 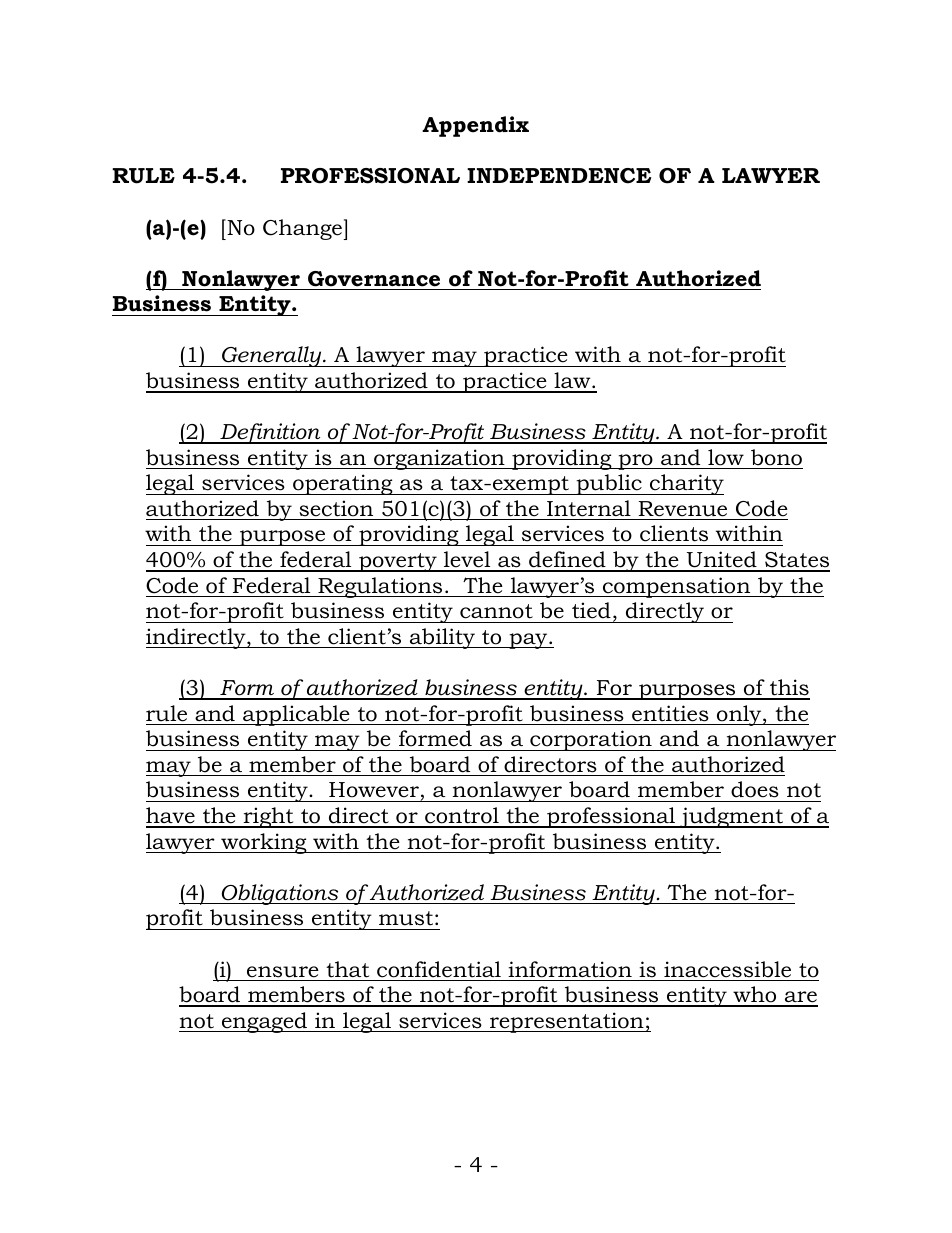 What do you see at coordinates (591, 740) in the page?
I see `corporation` at bounding box center [591, 740].
